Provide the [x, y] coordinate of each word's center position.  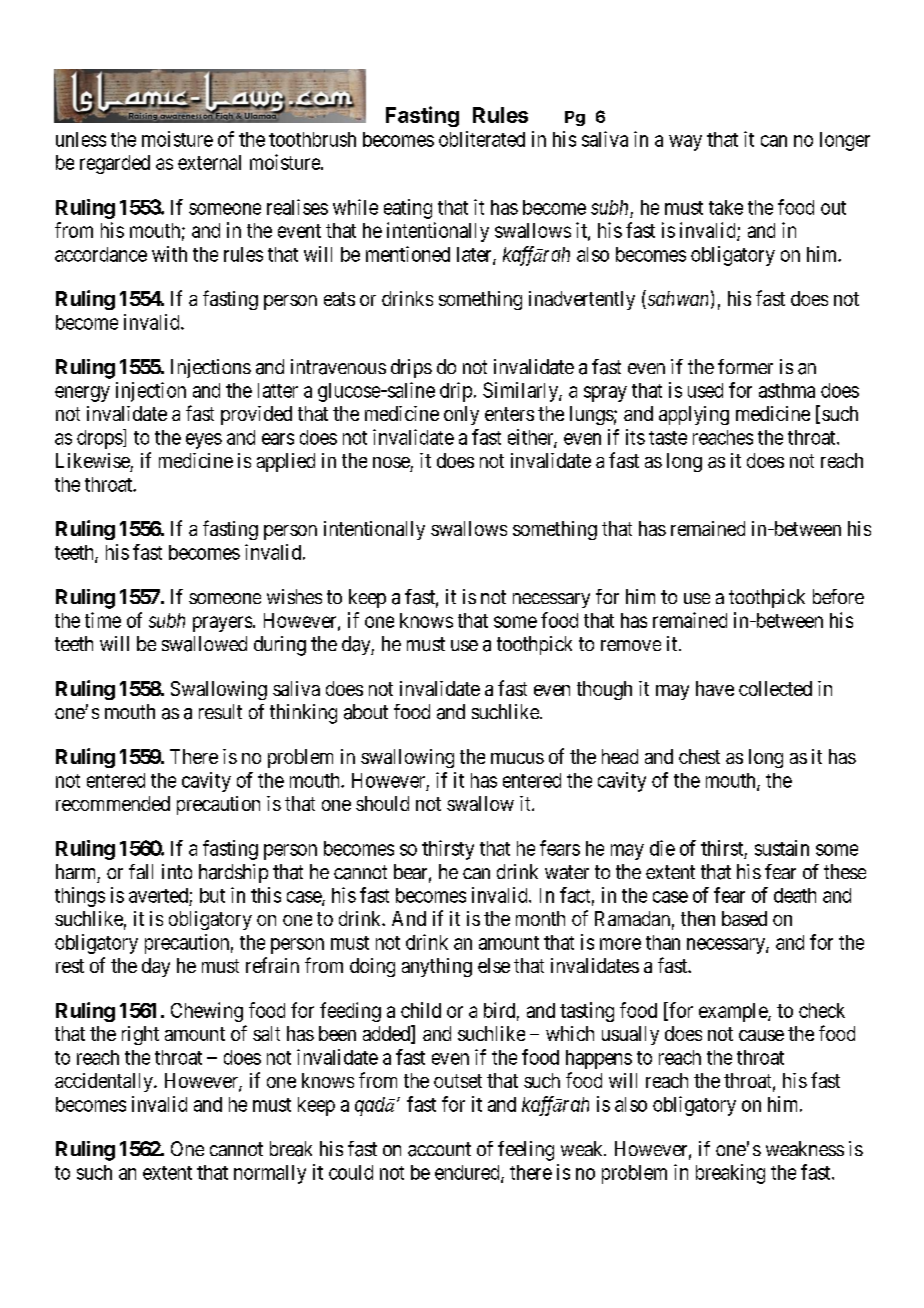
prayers [222, 624]
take [726, 207]
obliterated [482, 139]
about [366, 712]
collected [775, 688]
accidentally [105, 1082]
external [209, 162]
